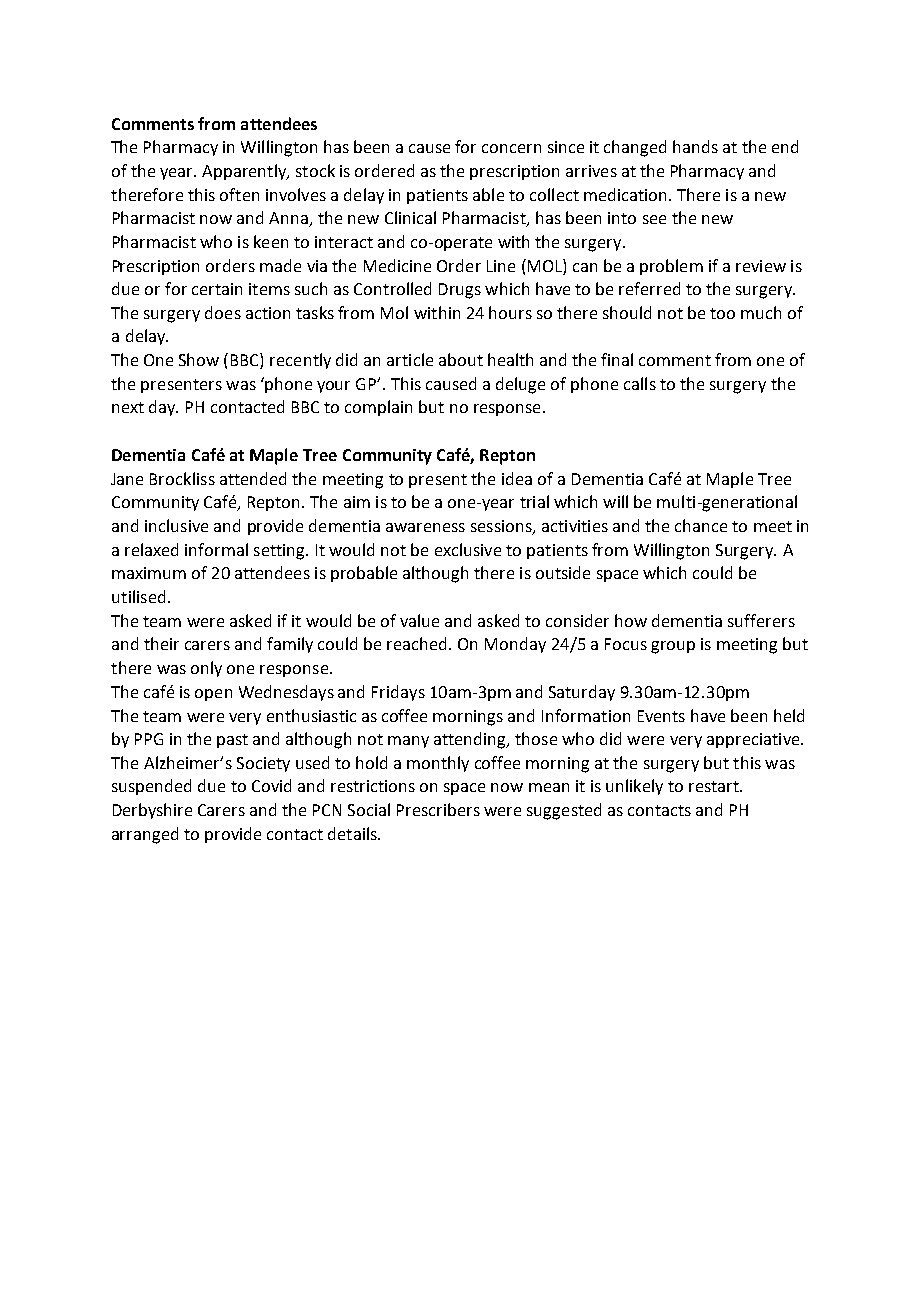 The height and width of the image is (1308, 924). What do you see at coordinates (216, 549) in the image?
I see `informal` at bounding box center [216, 549].
